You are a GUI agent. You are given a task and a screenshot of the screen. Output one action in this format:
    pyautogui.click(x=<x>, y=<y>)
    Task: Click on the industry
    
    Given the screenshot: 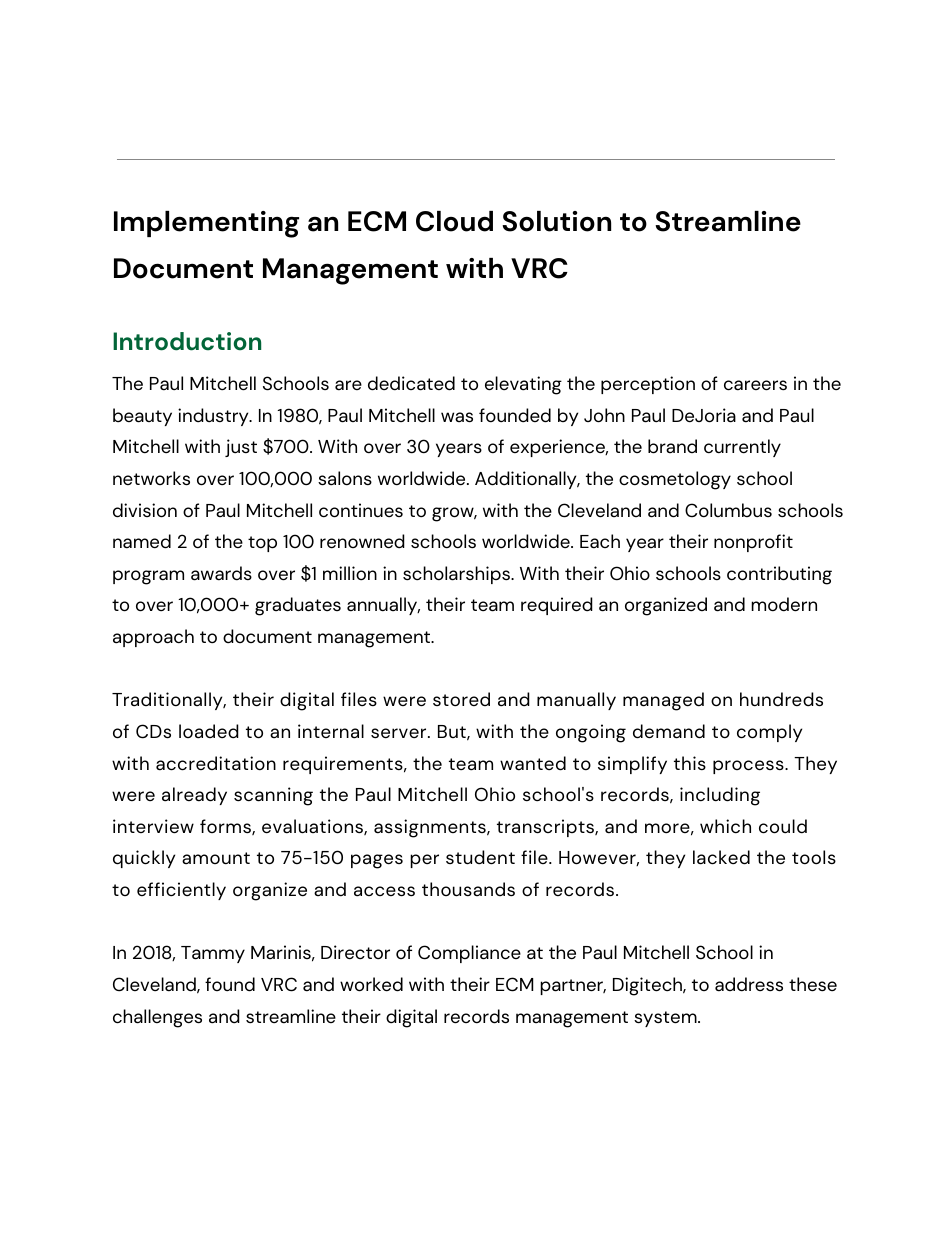 What is the action you would take?
    pyautogui.click(x=214, y=417)
